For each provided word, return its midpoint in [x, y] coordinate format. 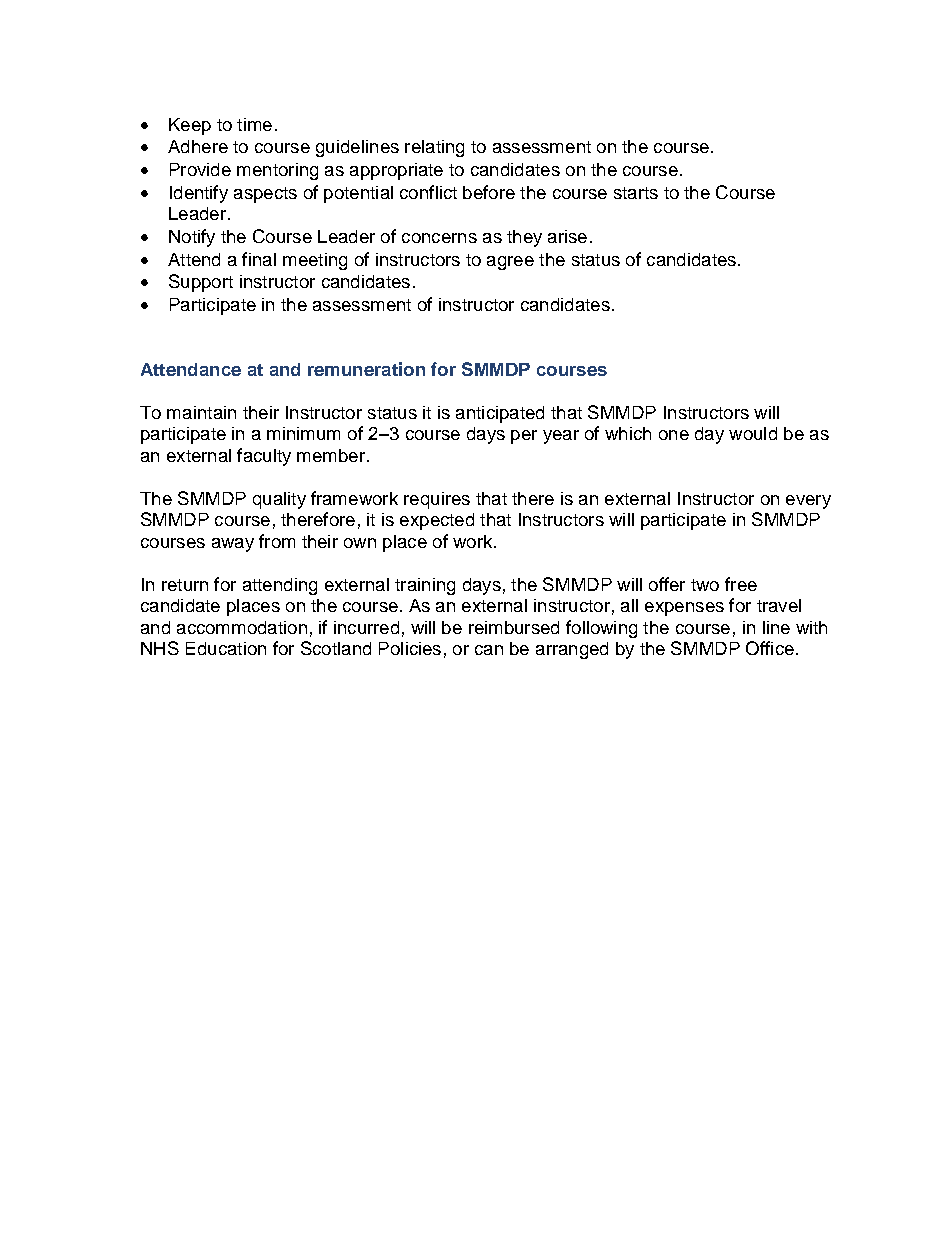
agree [510, 263]
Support [201, 283]
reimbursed [514, 627]
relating [434, 148]
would [753, 433]
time [254, 124]
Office [770, 648]
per [524, 437]
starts [636, 193]
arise [567, 236]
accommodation [242, 627]
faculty [264, 457]
